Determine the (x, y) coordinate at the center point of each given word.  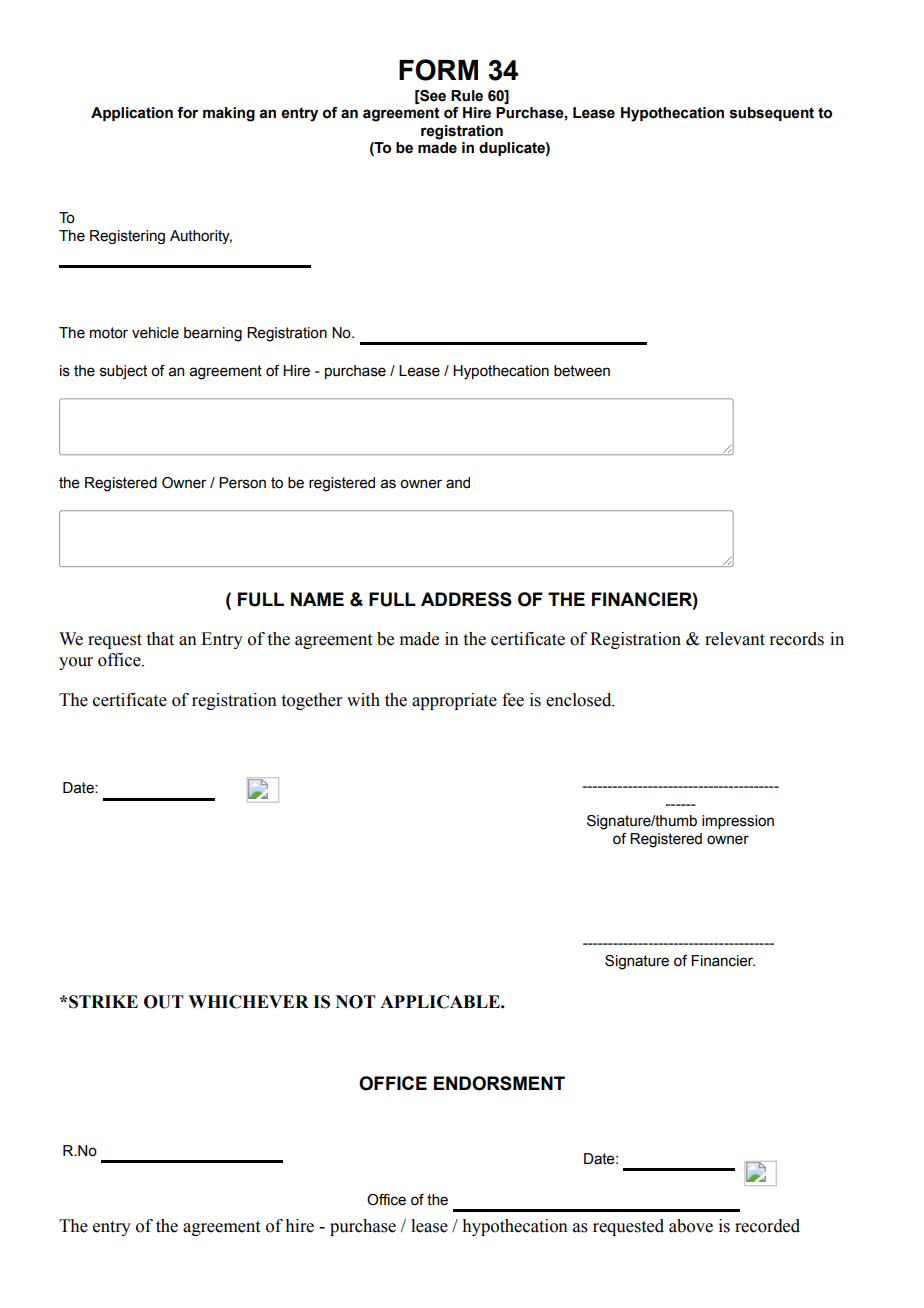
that (160, 639)
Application (132, 114)
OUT (164, 1002)
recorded (767, 1226)
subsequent (772, 114)
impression (738, 822)
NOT (356, 1002)
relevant (735, 639)
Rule (467, 96)
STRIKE (102, 1002)
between (582, 371)
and (458, 483)
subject (123, 372)
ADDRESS (466, 599)
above (691, 1226)
